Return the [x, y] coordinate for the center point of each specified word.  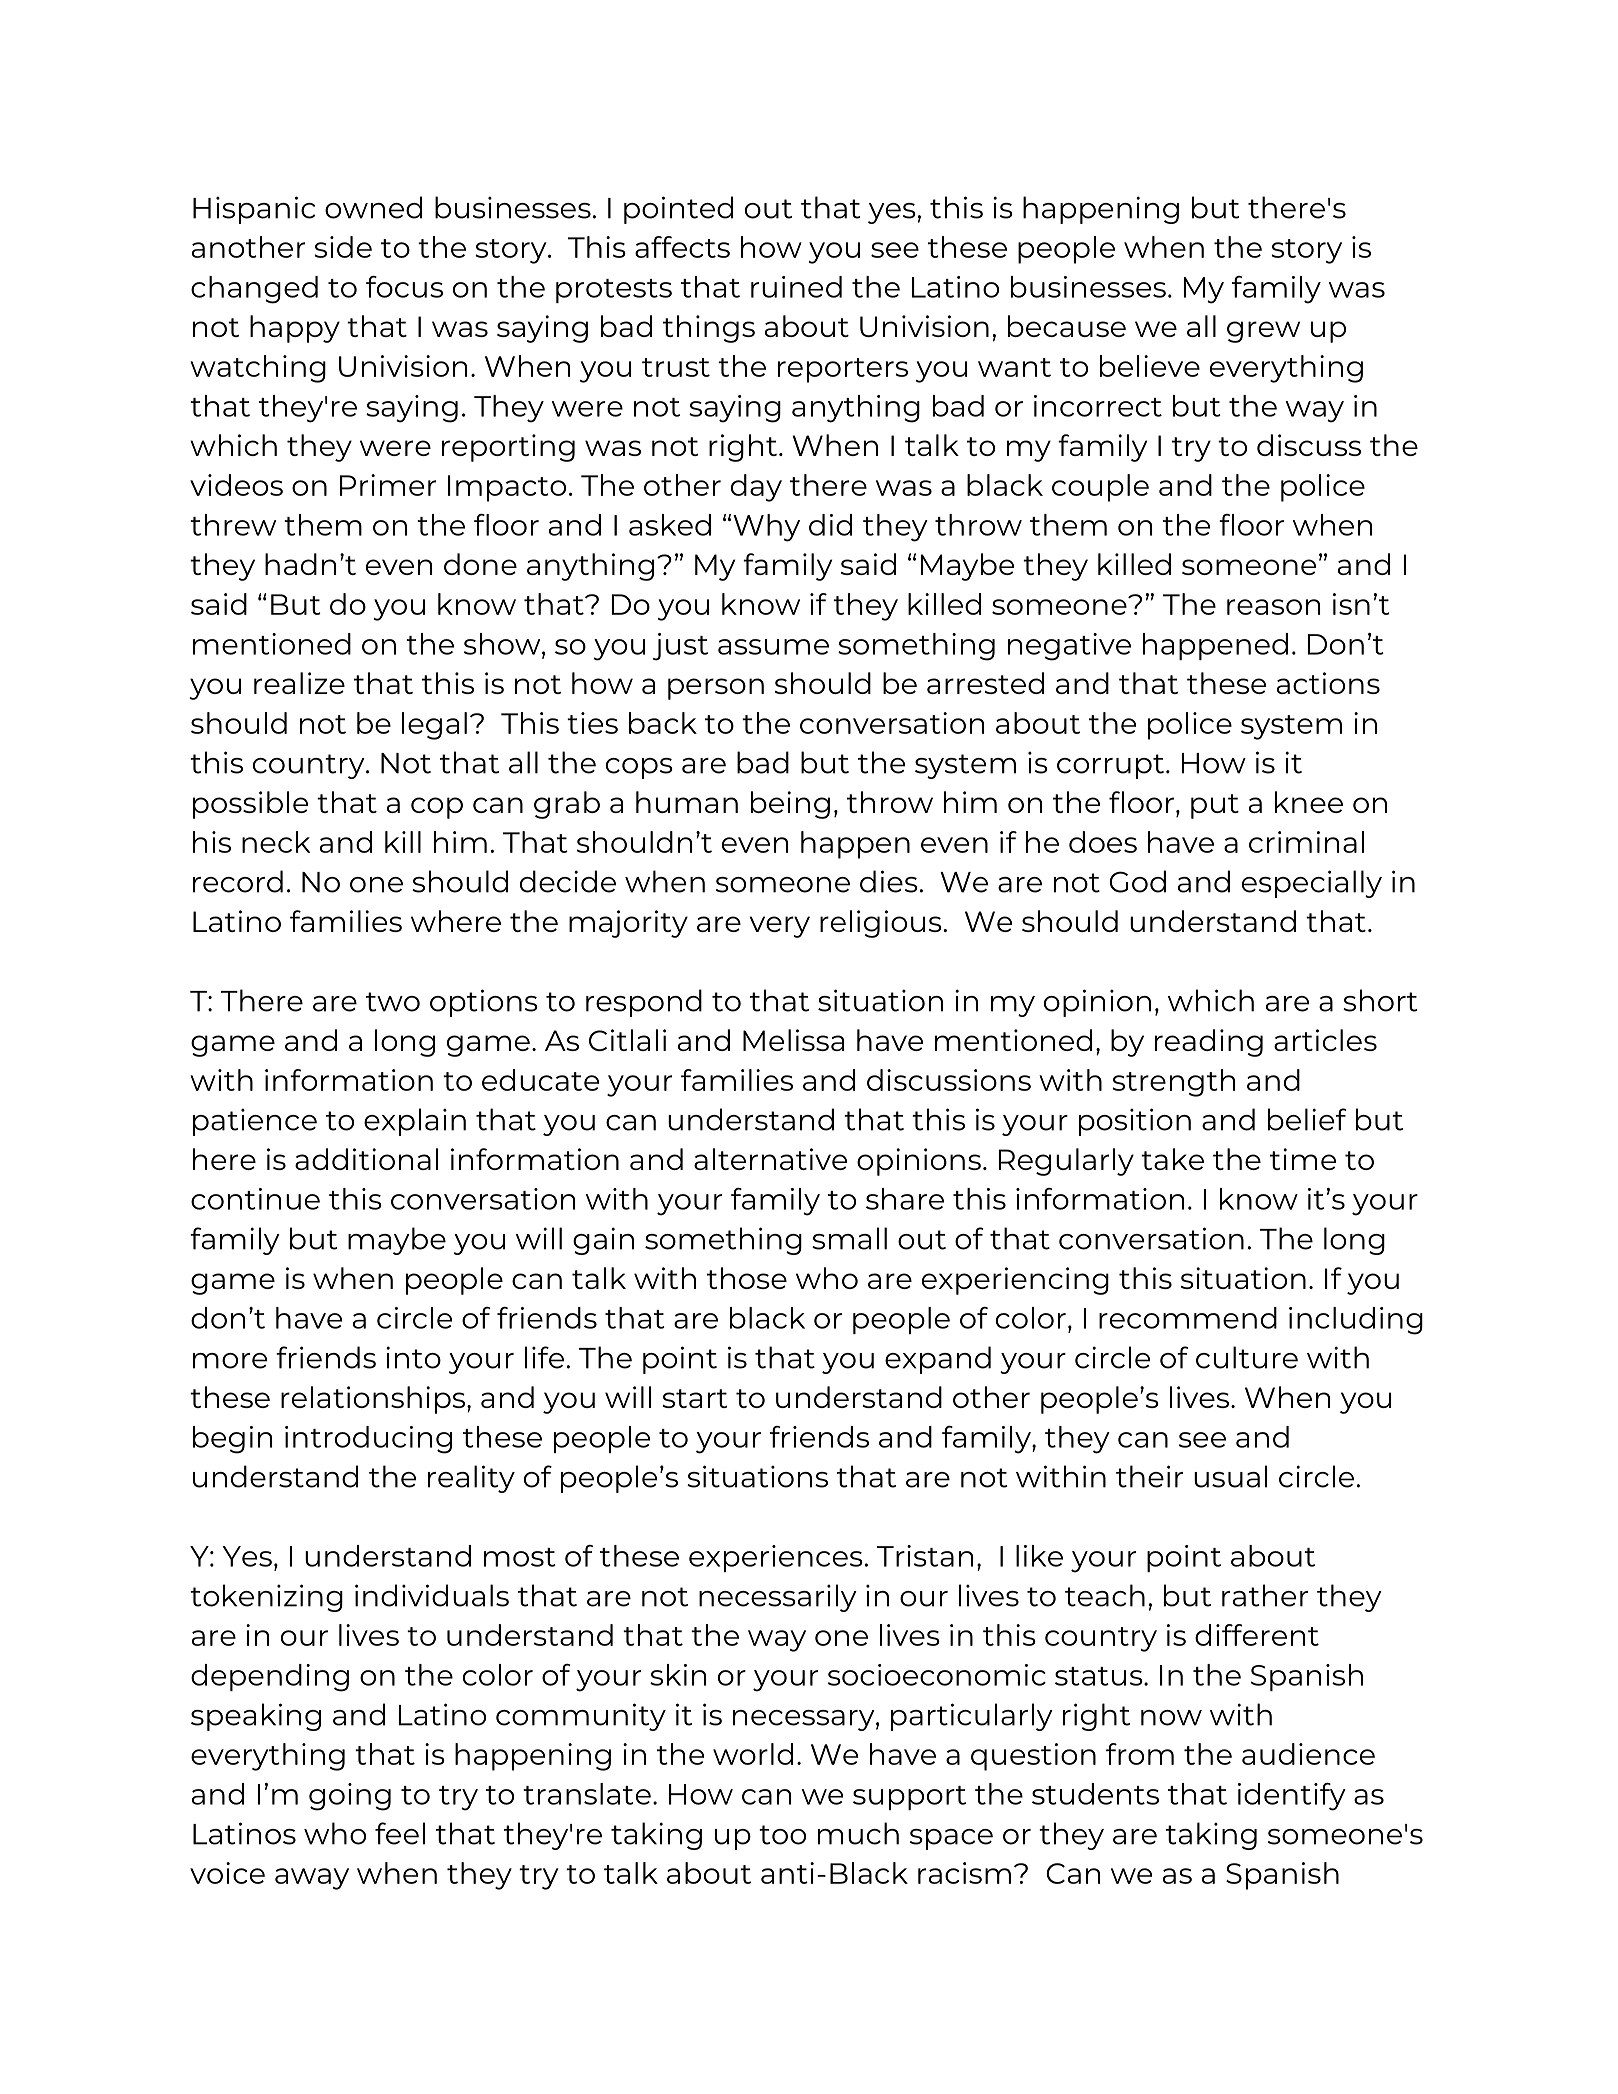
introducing [368, 1440]
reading [1209, 1043]
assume [773, 647]
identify [1292, 1797]
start [695, 1398]
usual [1230, 1476]
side [343, 247]
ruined [796, 287]
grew [1263, 332]
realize [299, 683]
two [393, 1002]
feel [400, 1833]
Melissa [793, 1040]
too [782, 1835]
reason [1273, 607]
